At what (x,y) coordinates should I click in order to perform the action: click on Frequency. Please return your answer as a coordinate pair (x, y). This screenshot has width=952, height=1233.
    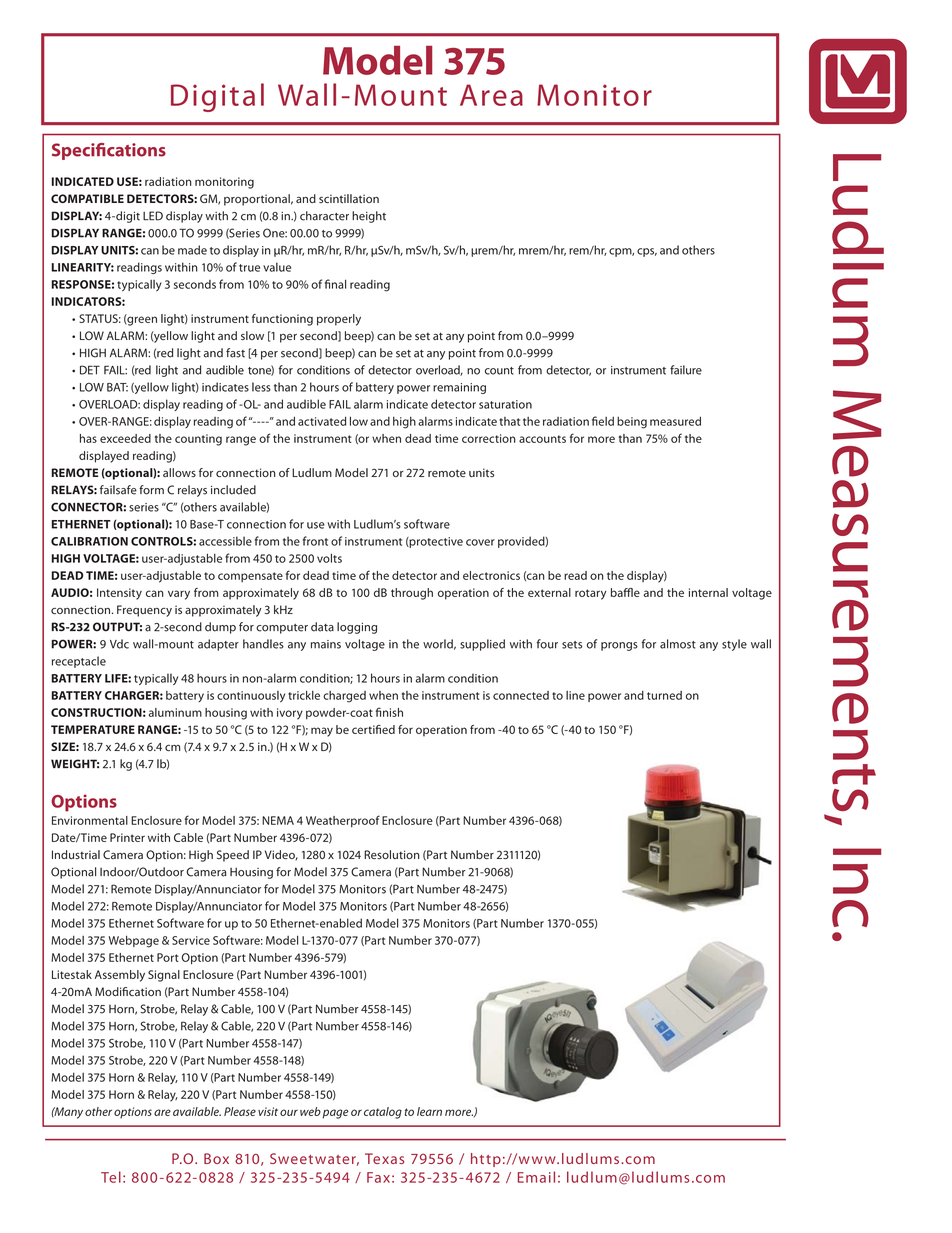
    Looking at the image, I should click on (144, 611).
